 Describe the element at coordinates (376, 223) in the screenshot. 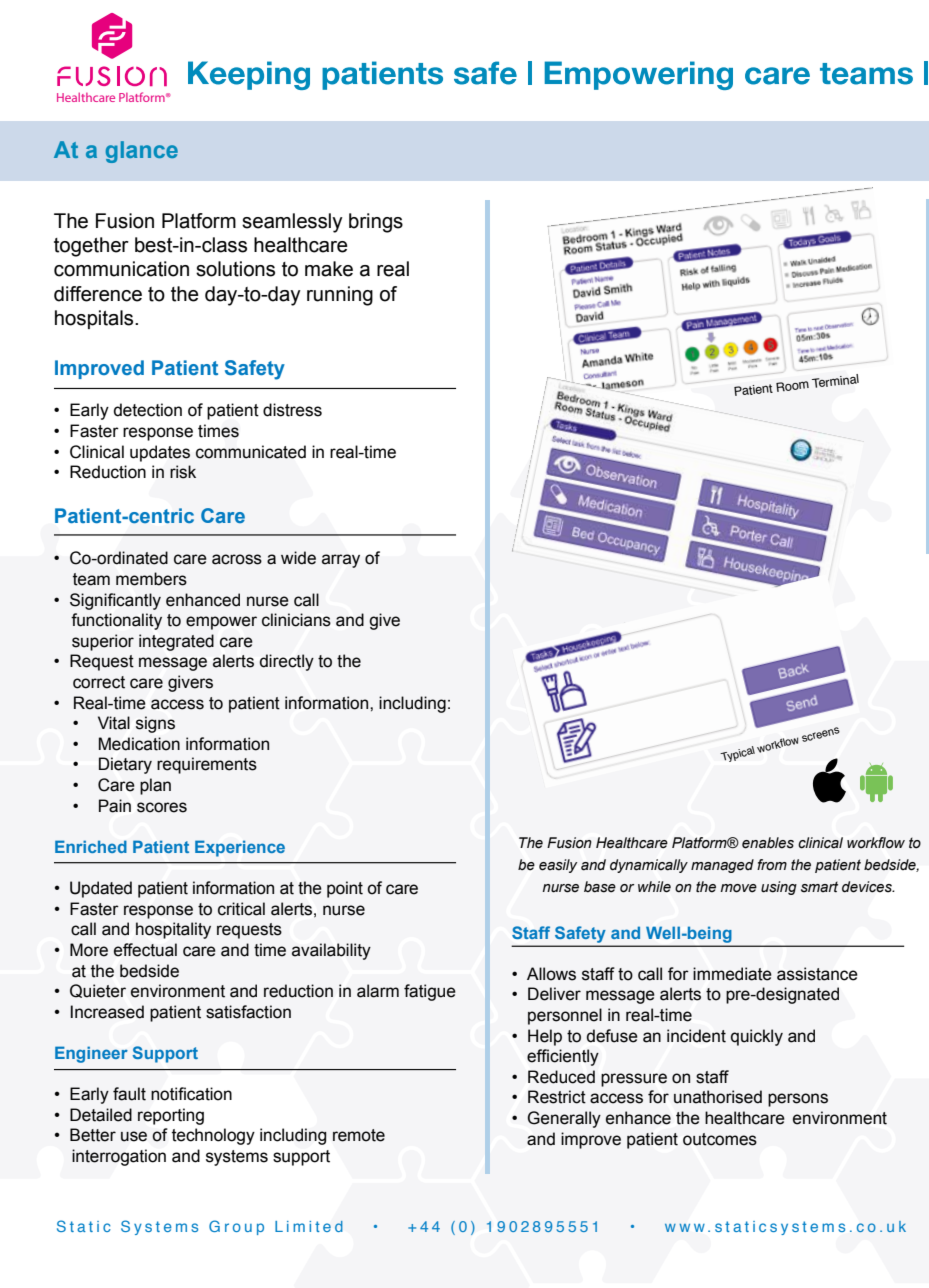

I see `brings` at that location.
